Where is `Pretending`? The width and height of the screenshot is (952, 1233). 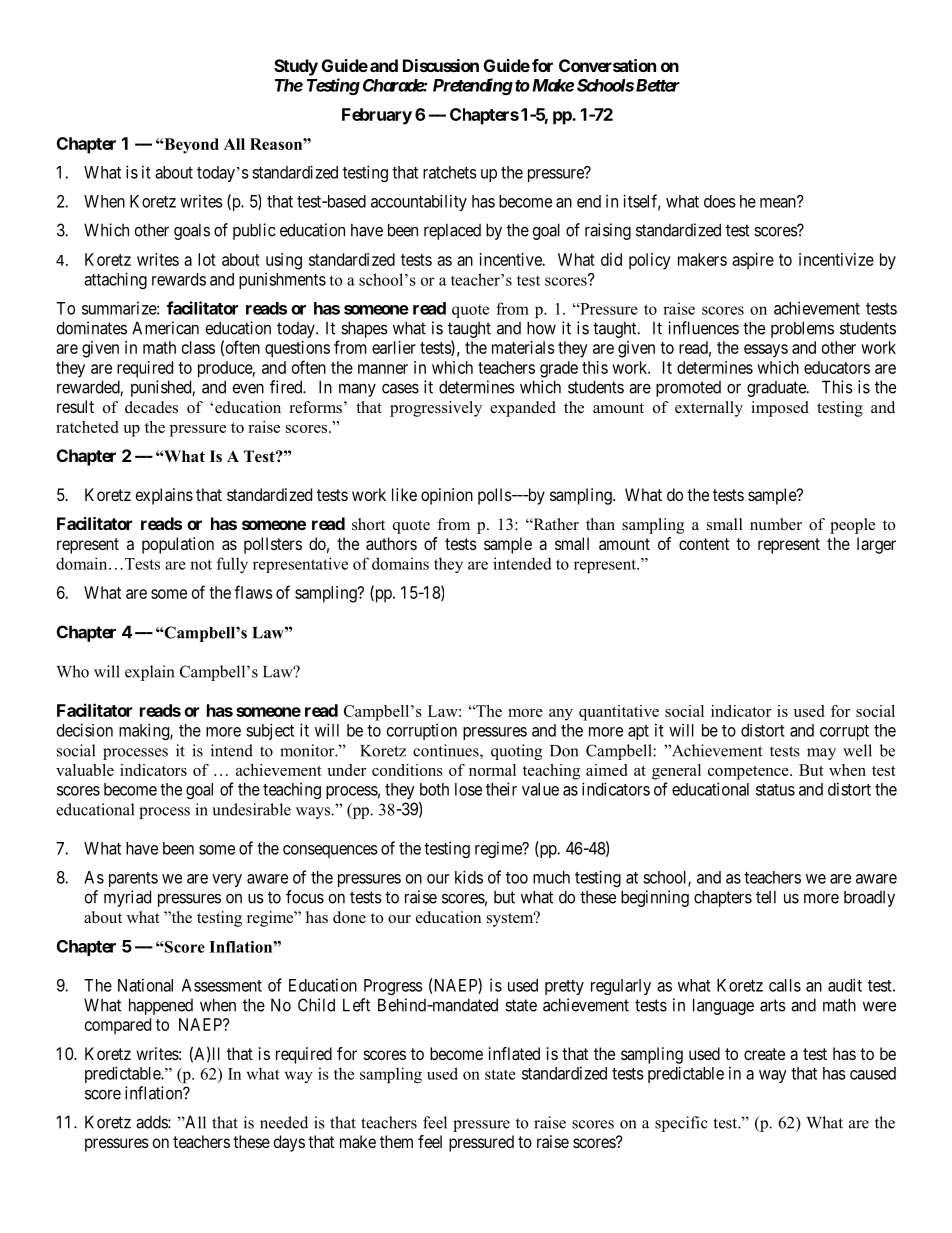 Pretending is located at coordinates (473, 86).
